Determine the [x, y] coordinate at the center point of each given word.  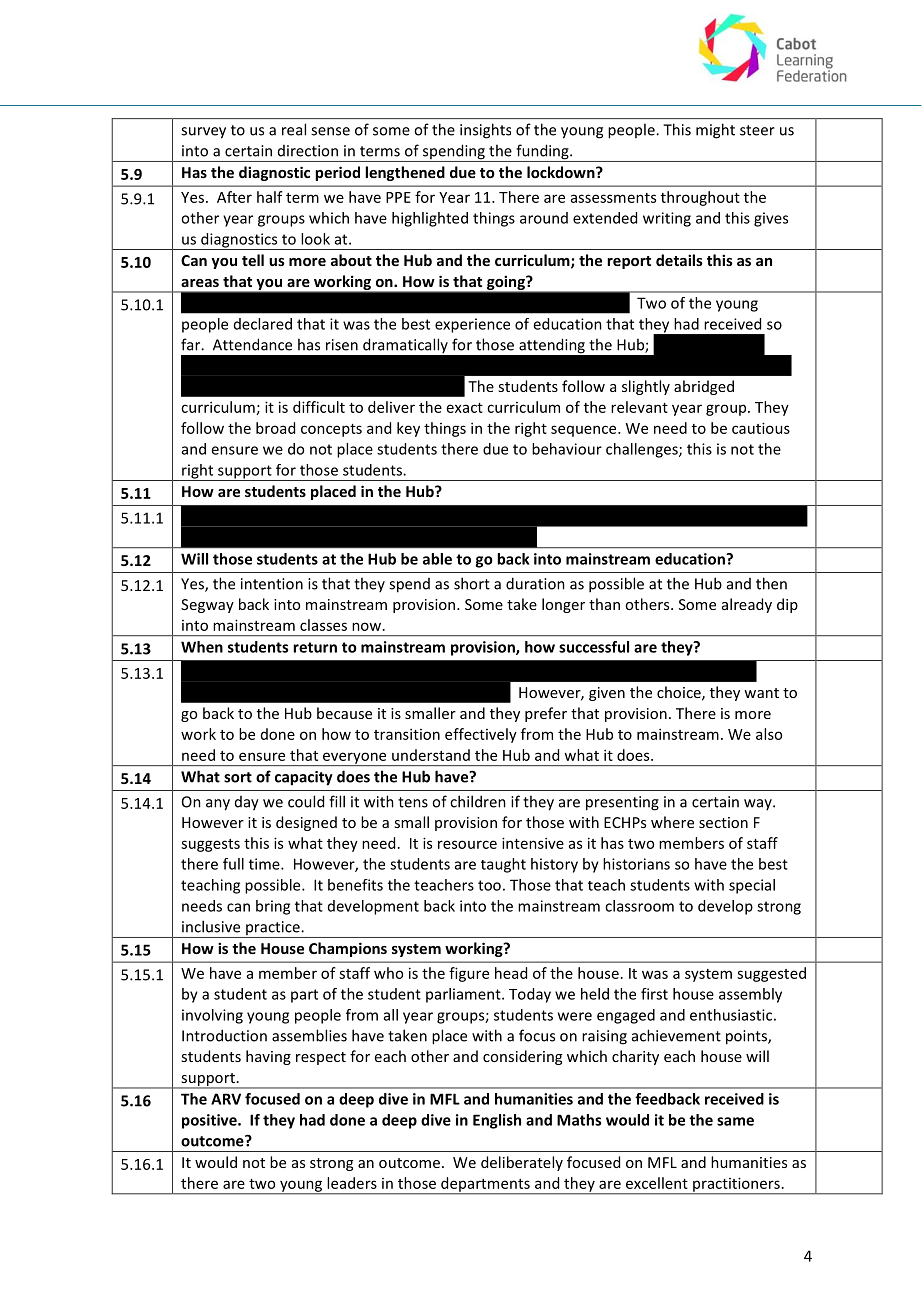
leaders [352, 1183]
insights [485, 131]
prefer [546, 714]
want [761, 693]
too [489, 885]
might [715, 131]
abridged [704, 387]
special [752, 886]
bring [273, 907]
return [315, 647]
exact [465, 408]
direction [308, 151]
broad [275, 428]
